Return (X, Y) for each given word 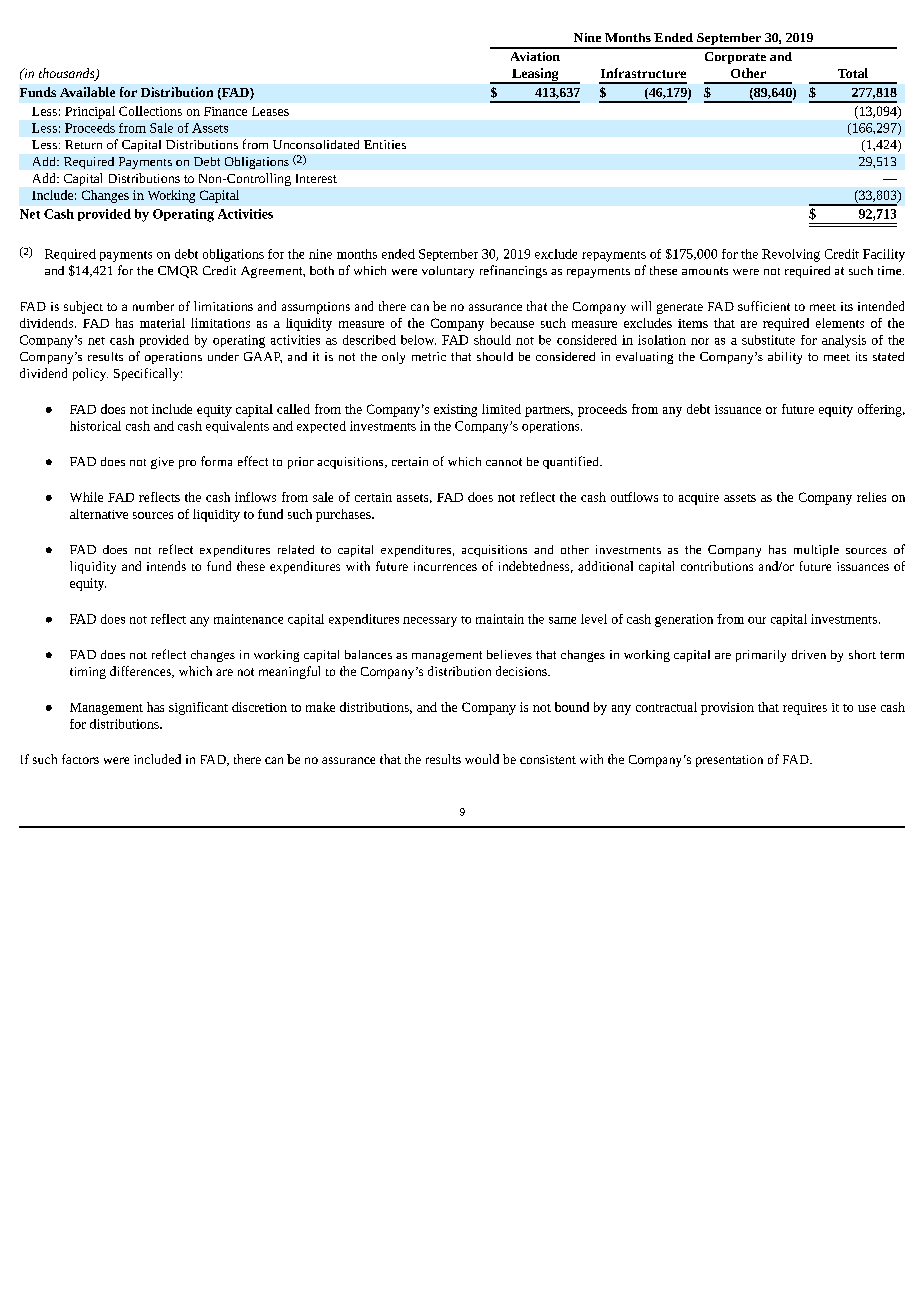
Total (853, 73)
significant (198, 708)
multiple (816, 551)
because (512, 323)
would (482, 759)
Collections (150, 111)
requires (805, 709)
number (153, 306)
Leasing (535, 76)
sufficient (764, 306)
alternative (99, 514)
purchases (344, 515)
